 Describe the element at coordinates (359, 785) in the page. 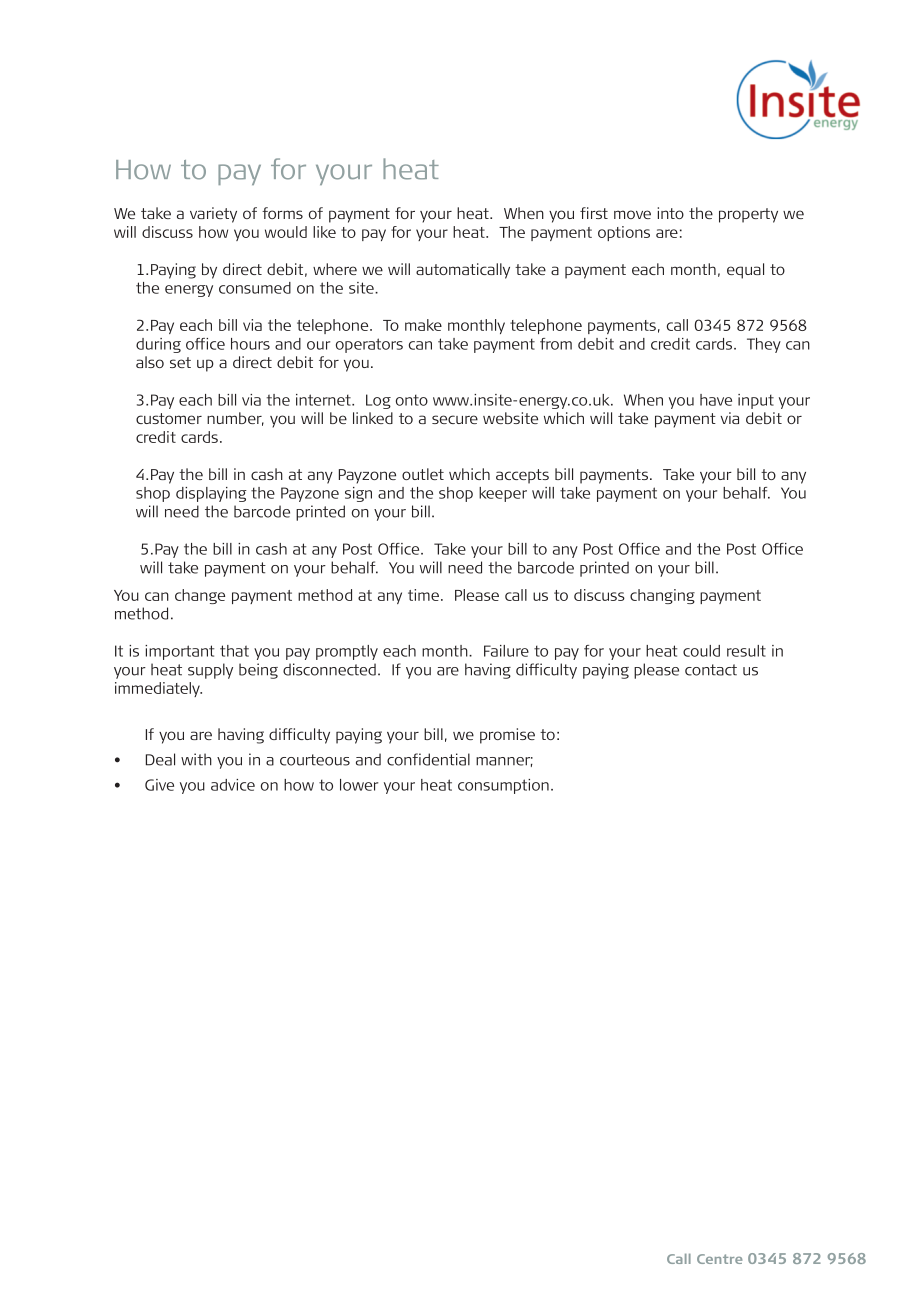

I see `lower` at that location.
